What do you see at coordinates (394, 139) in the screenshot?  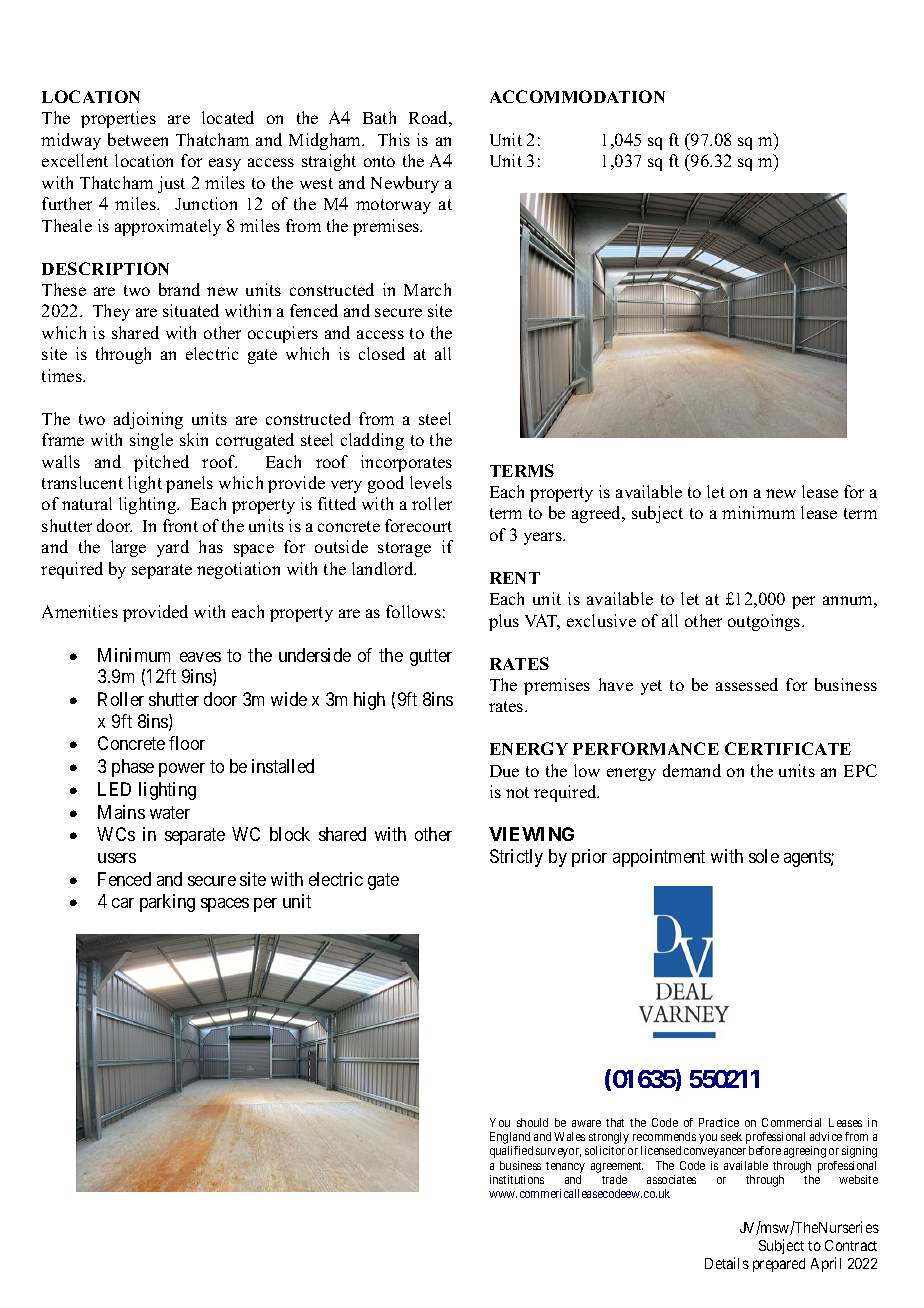 I see `This` at bounding box center [394, 139].
